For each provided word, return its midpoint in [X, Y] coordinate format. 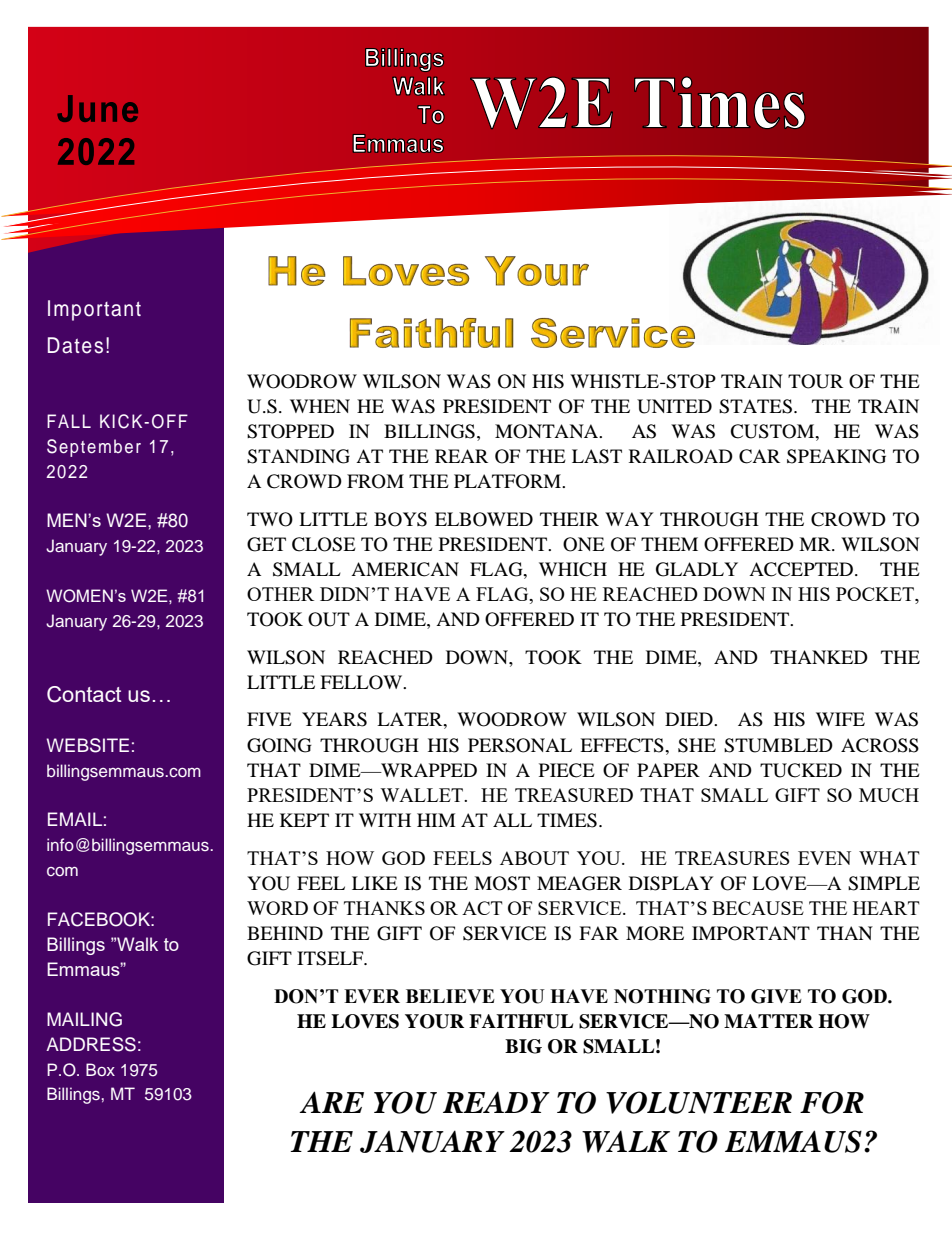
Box [100, 1069]
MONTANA [548, 431]
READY [496, 1102]
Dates [75, 345]
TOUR [815, 381]
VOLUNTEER [699, 1102]
